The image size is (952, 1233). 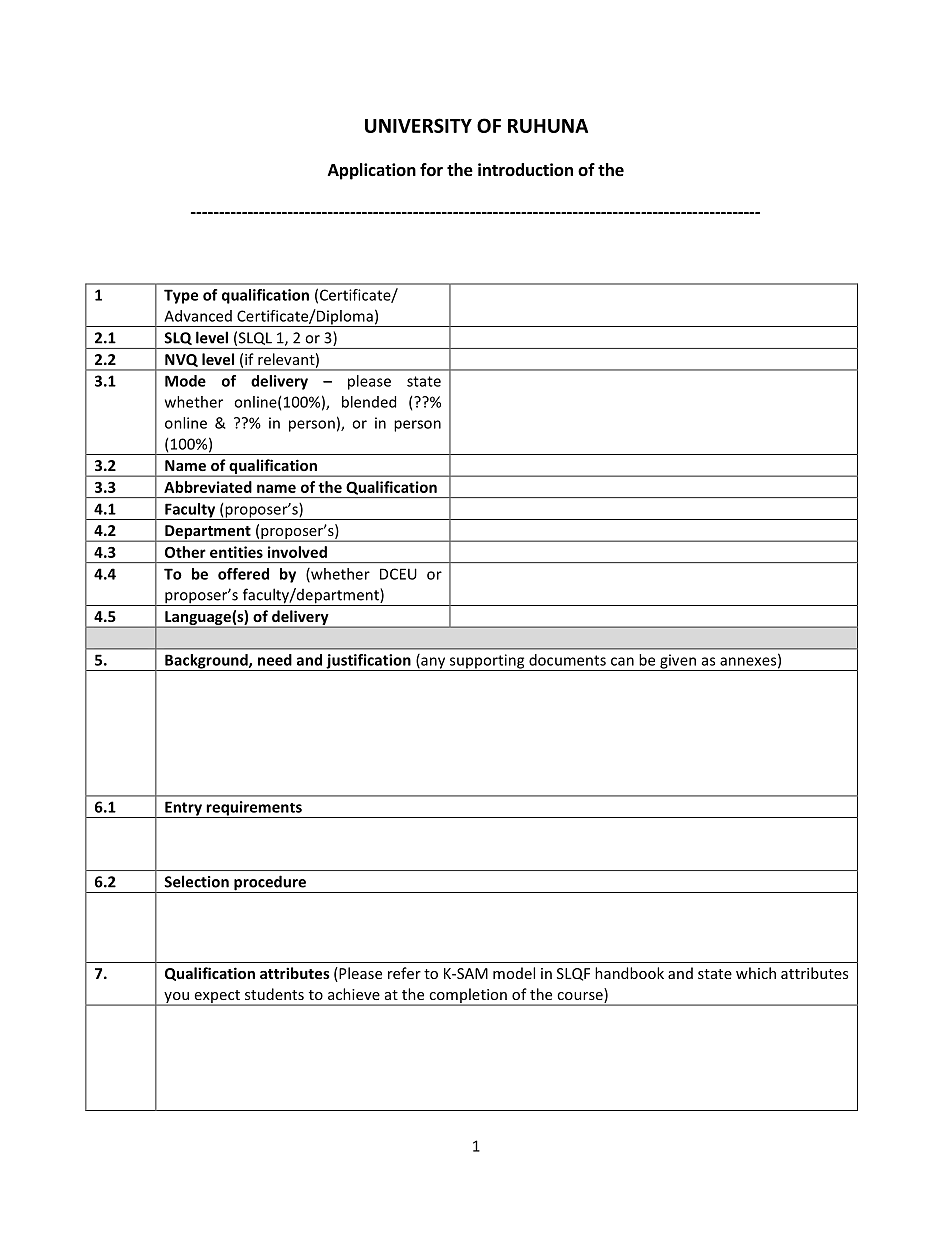 I want to click on can, so click(x=622, y=661).
